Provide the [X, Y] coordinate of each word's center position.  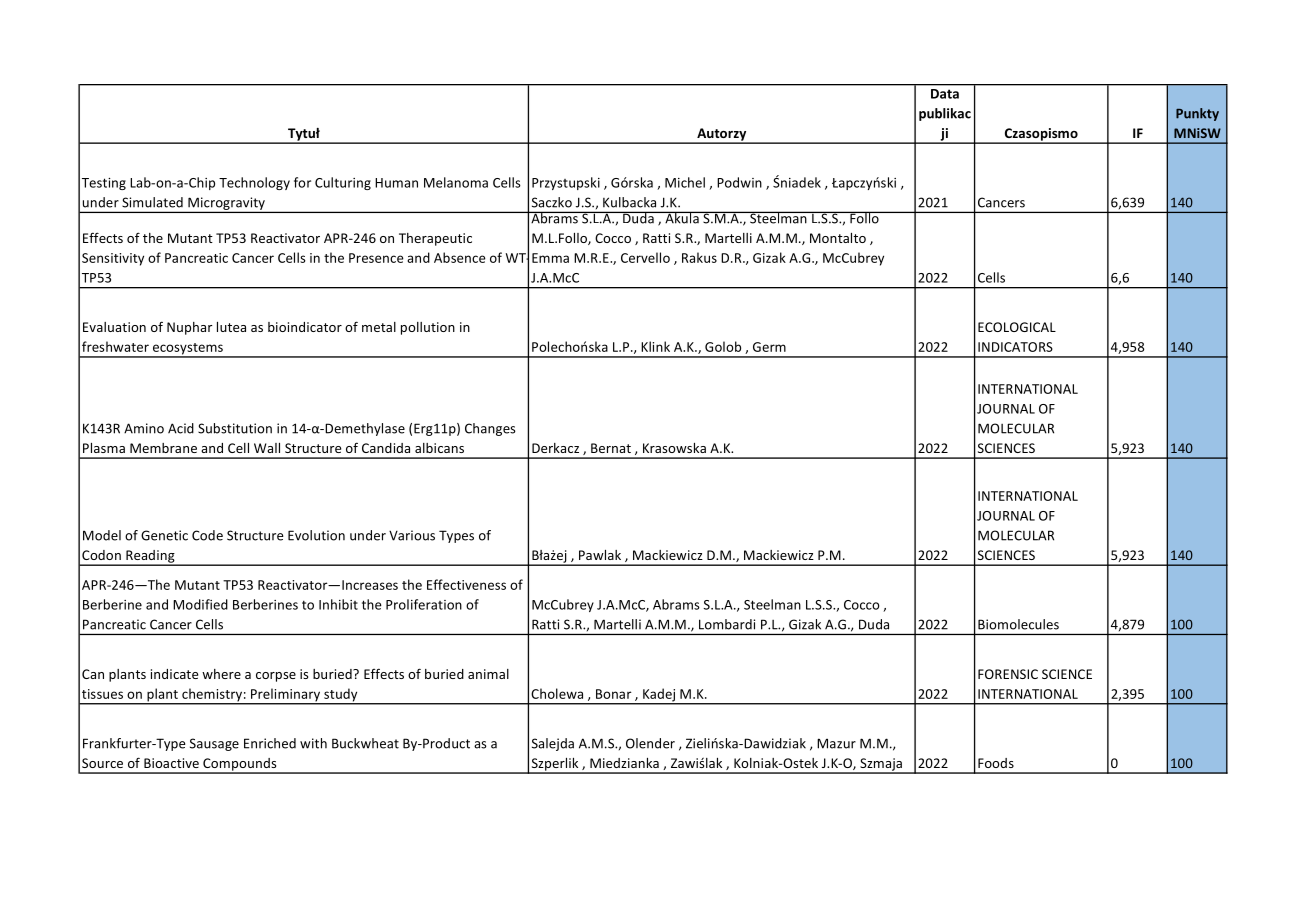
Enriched [270, 743]
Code [207, 535]
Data [945, 94]
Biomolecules [1018, 624]
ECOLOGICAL [1017, 327]
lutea [231, 327]
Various [412, 535]
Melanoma [456, 182]
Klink [655, 346]
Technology [254, 183]
